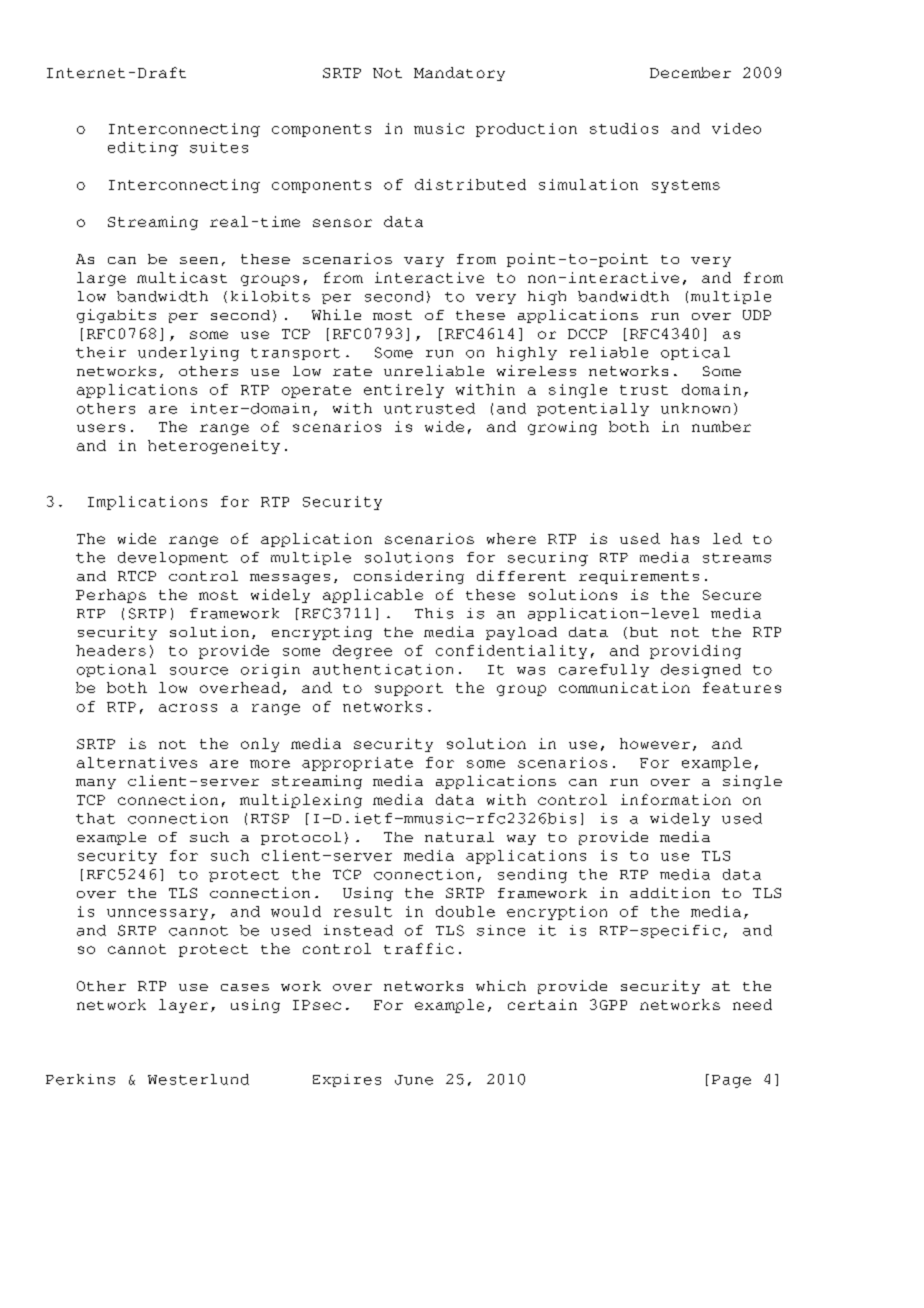  Describe the element at coordinates (459, 74) in the screenshot. I see `Mandatory` at that location.
